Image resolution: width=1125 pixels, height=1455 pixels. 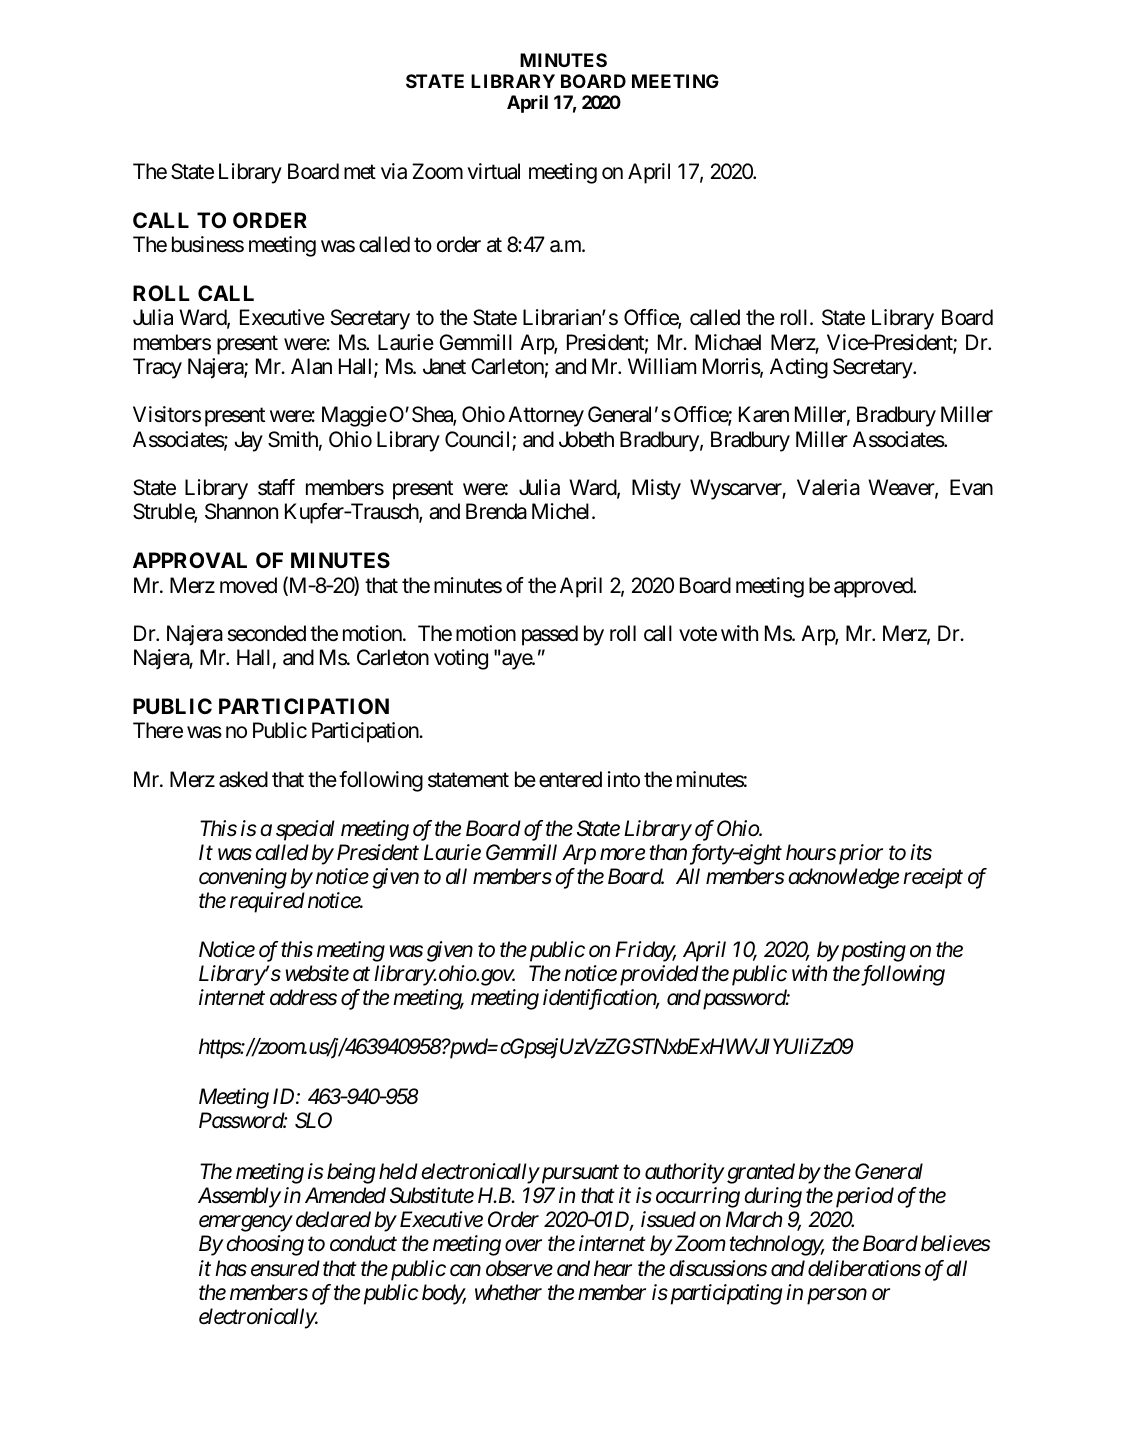 I want to click on has, so click(x=231, y=1268).
